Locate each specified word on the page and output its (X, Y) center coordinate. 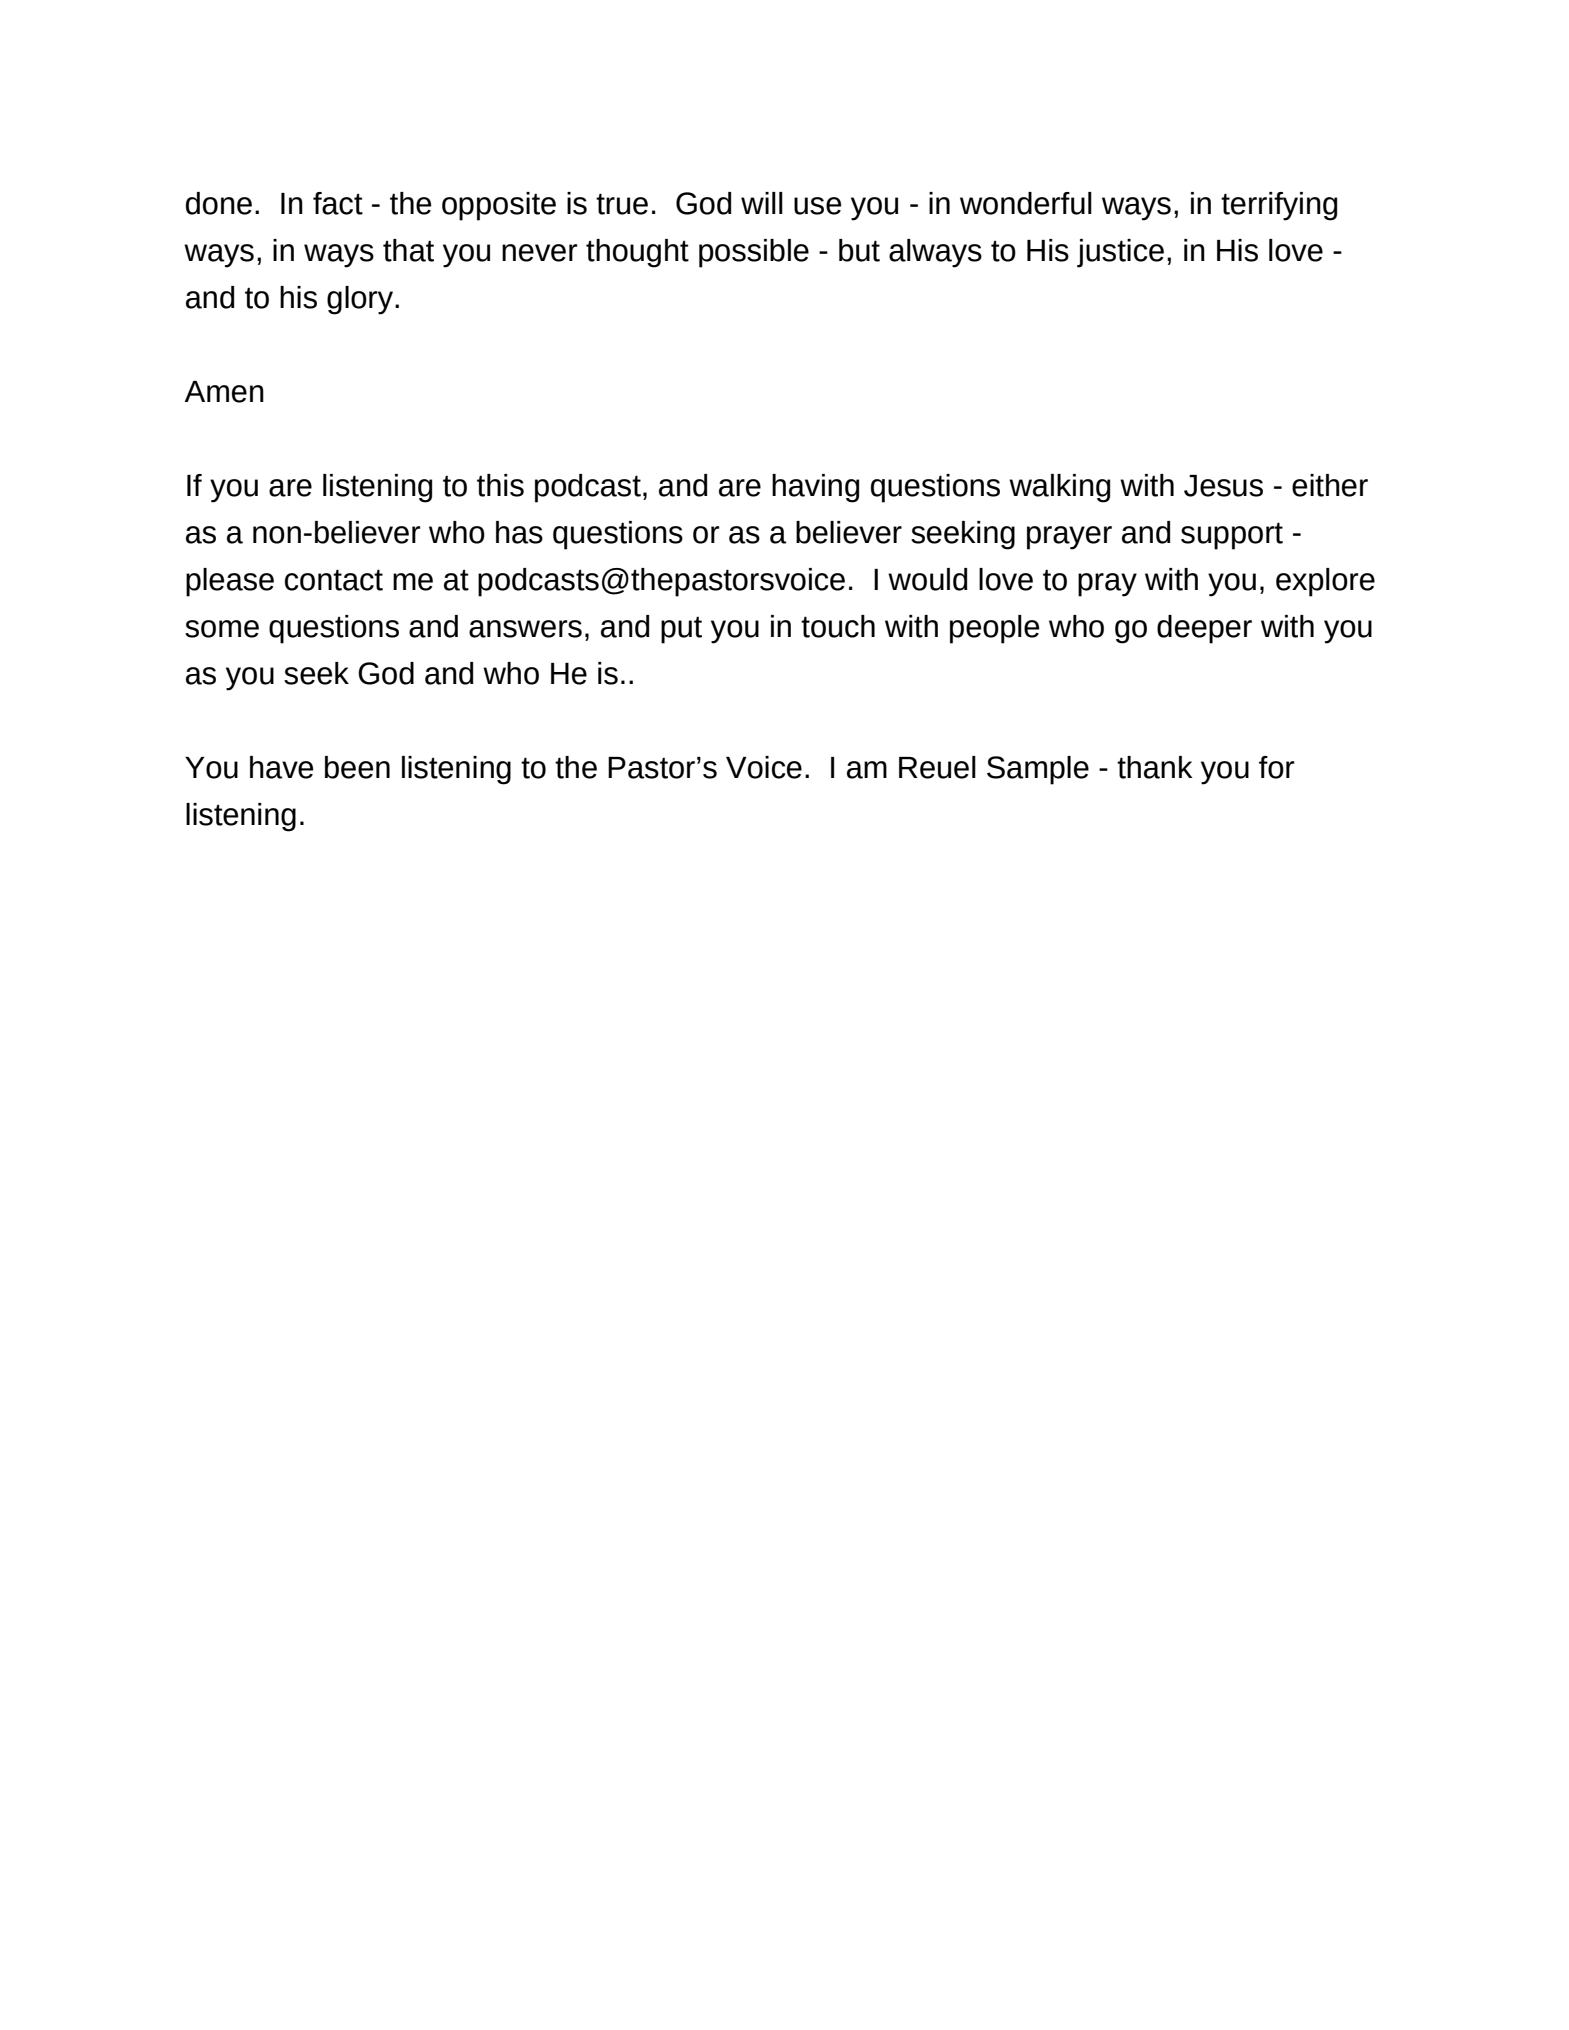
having (816, 488)
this (500, 485)
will (762, 203)
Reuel (937, 767)
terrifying (1279, 206)
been (357, 767)
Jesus (1223, 486)
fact (338, 203)
